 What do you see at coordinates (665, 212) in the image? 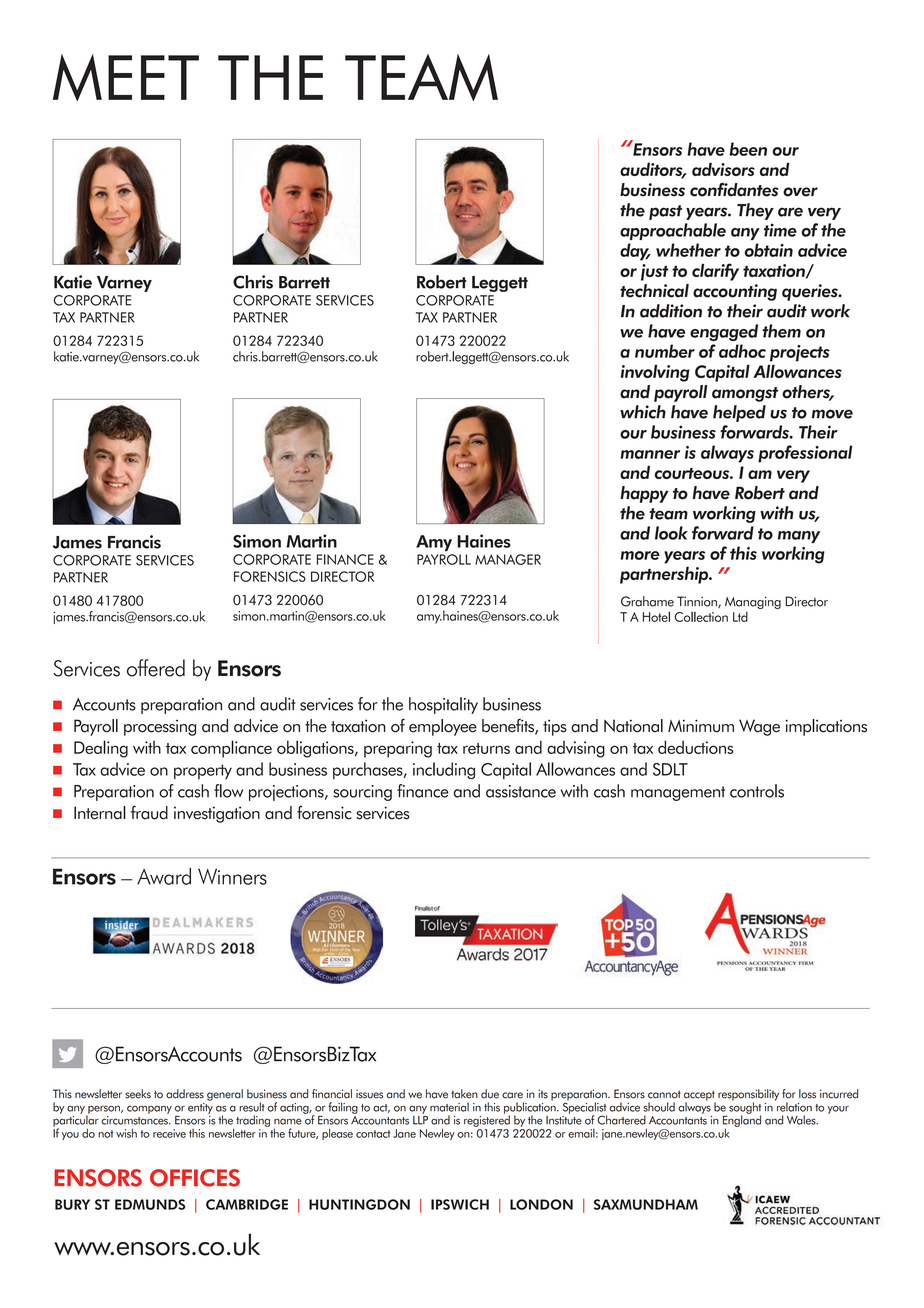
I see `past` at bounding box center [665, 212].
